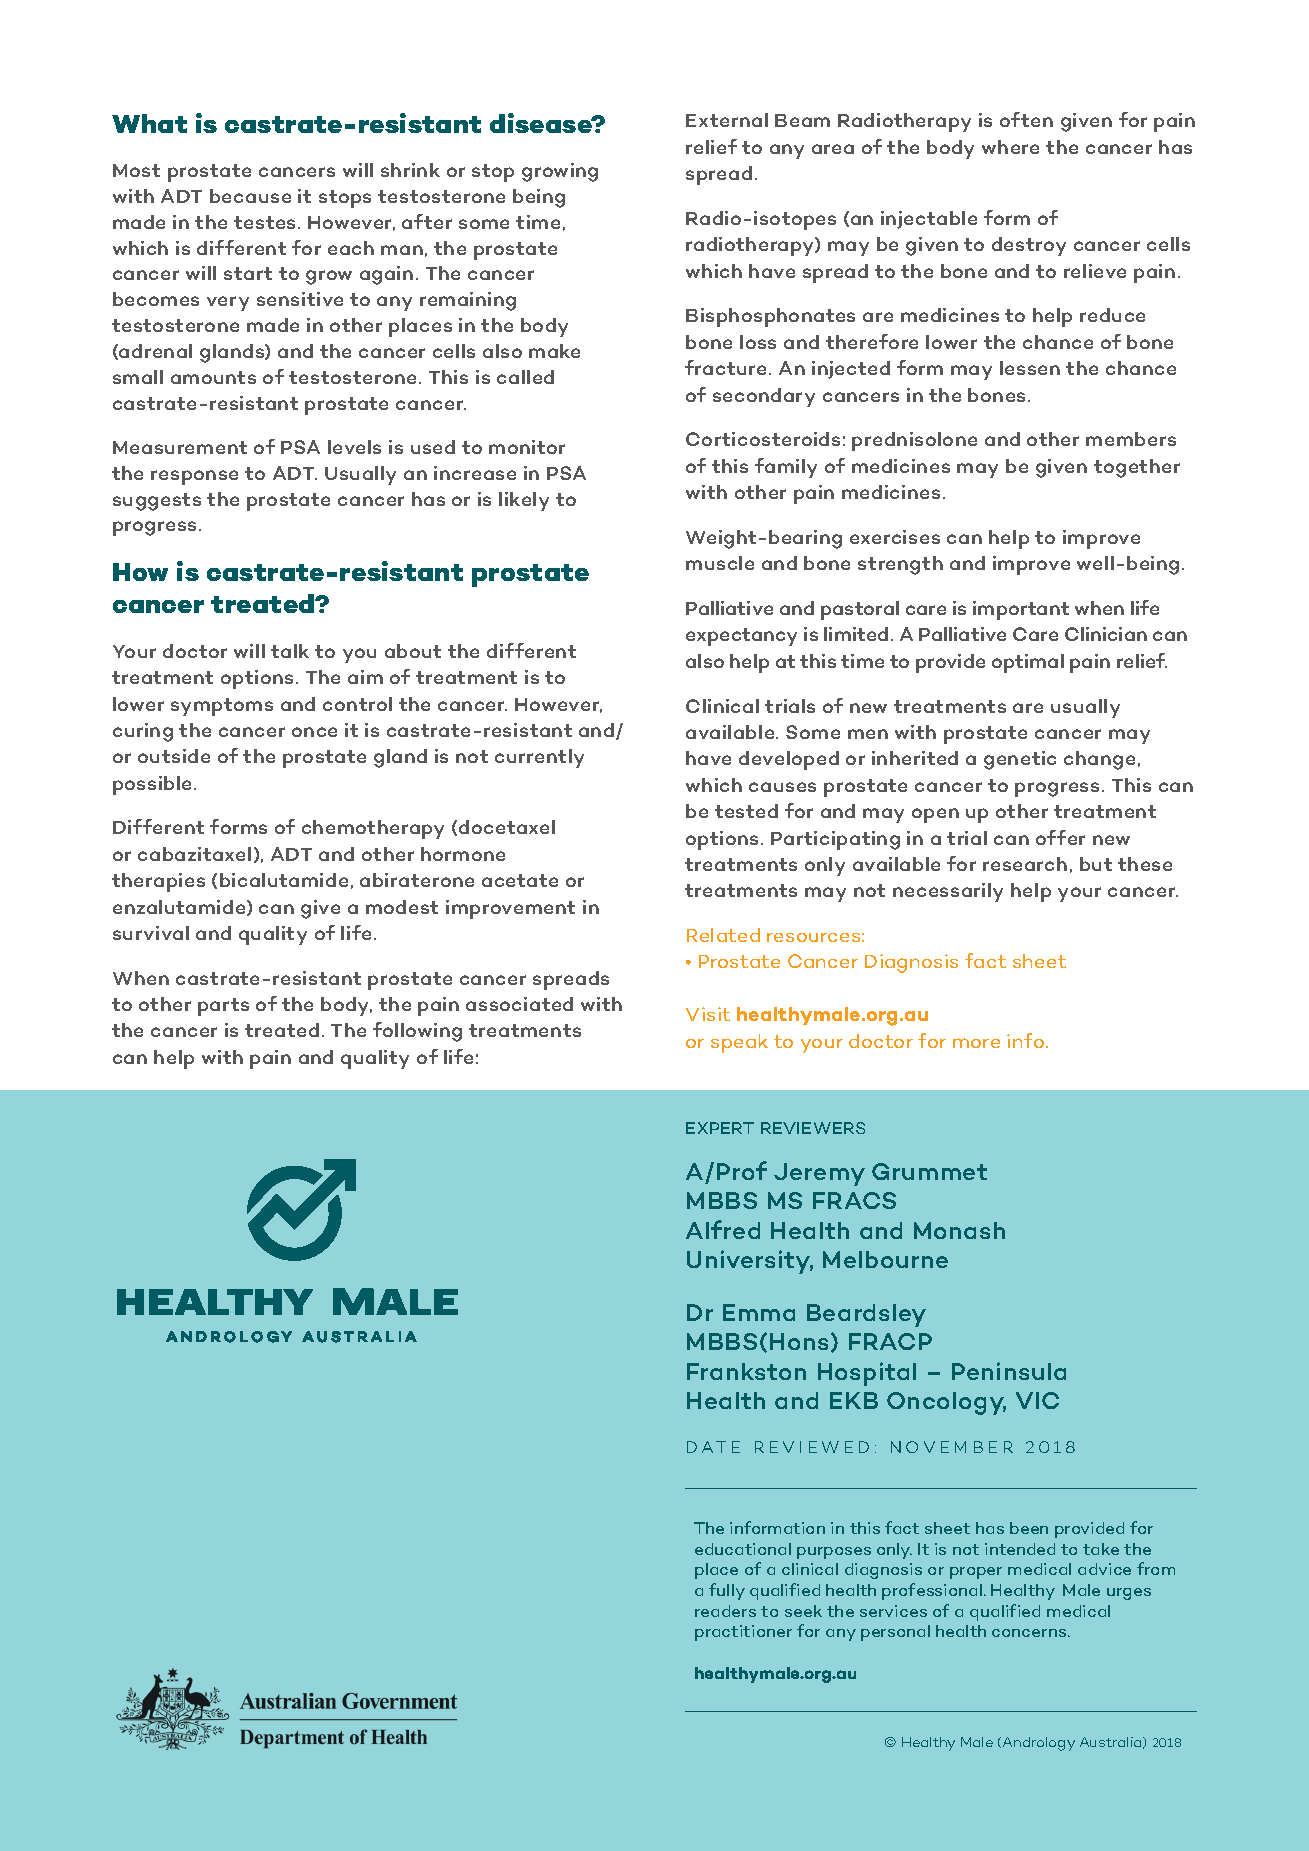  I want to click on talk, so click(290, 651).
